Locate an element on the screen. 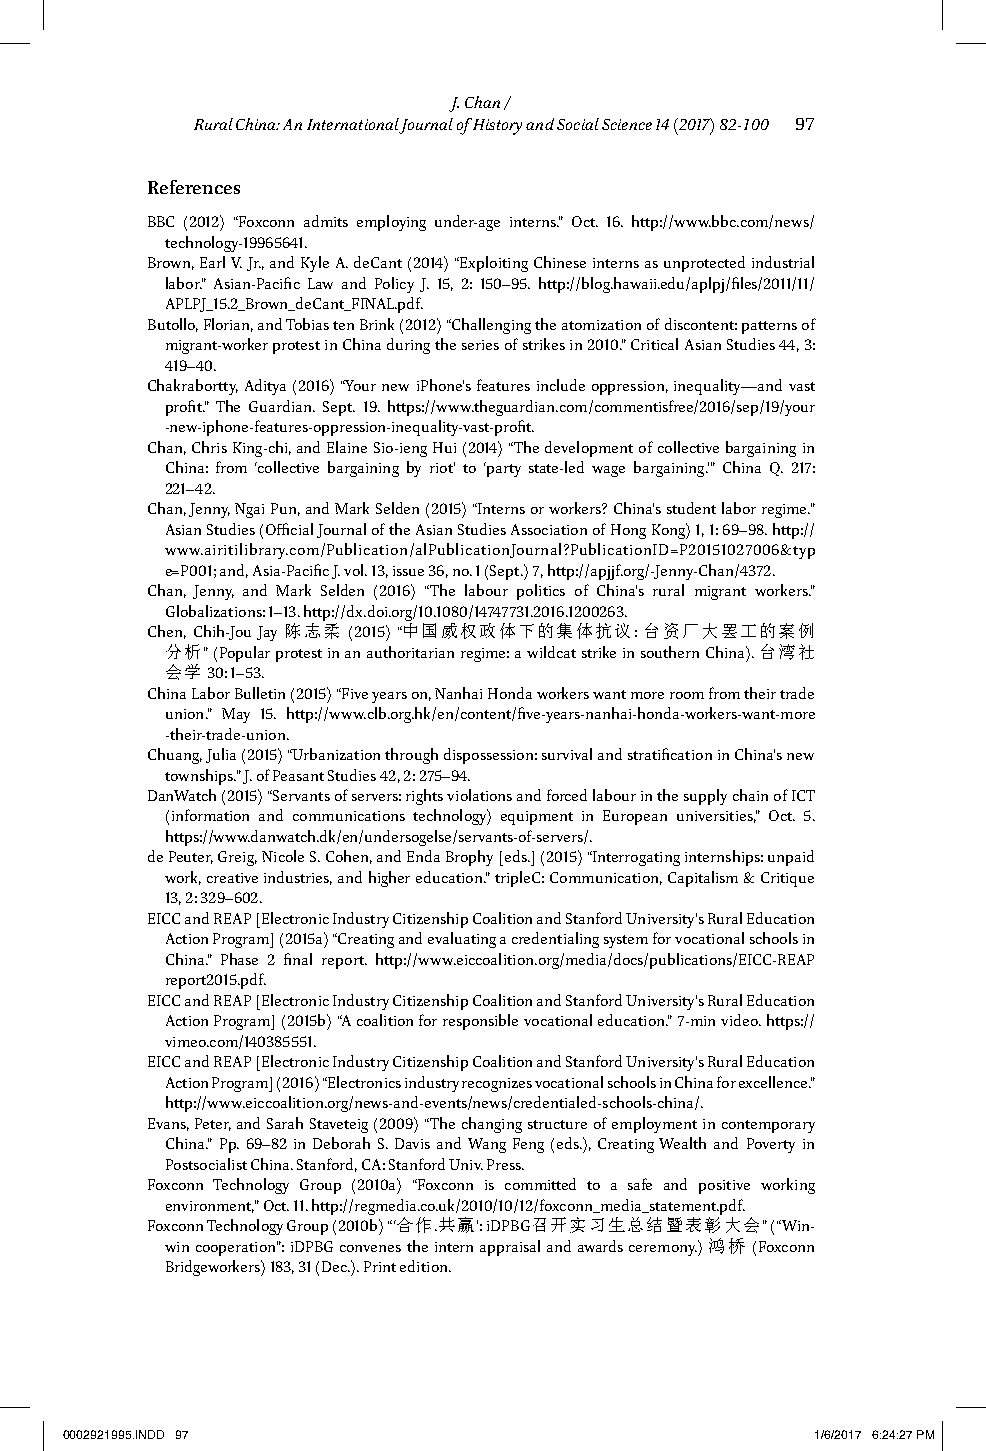 This screenshot has width=986, height=1451. Science is located at coordinates (627, 124).
